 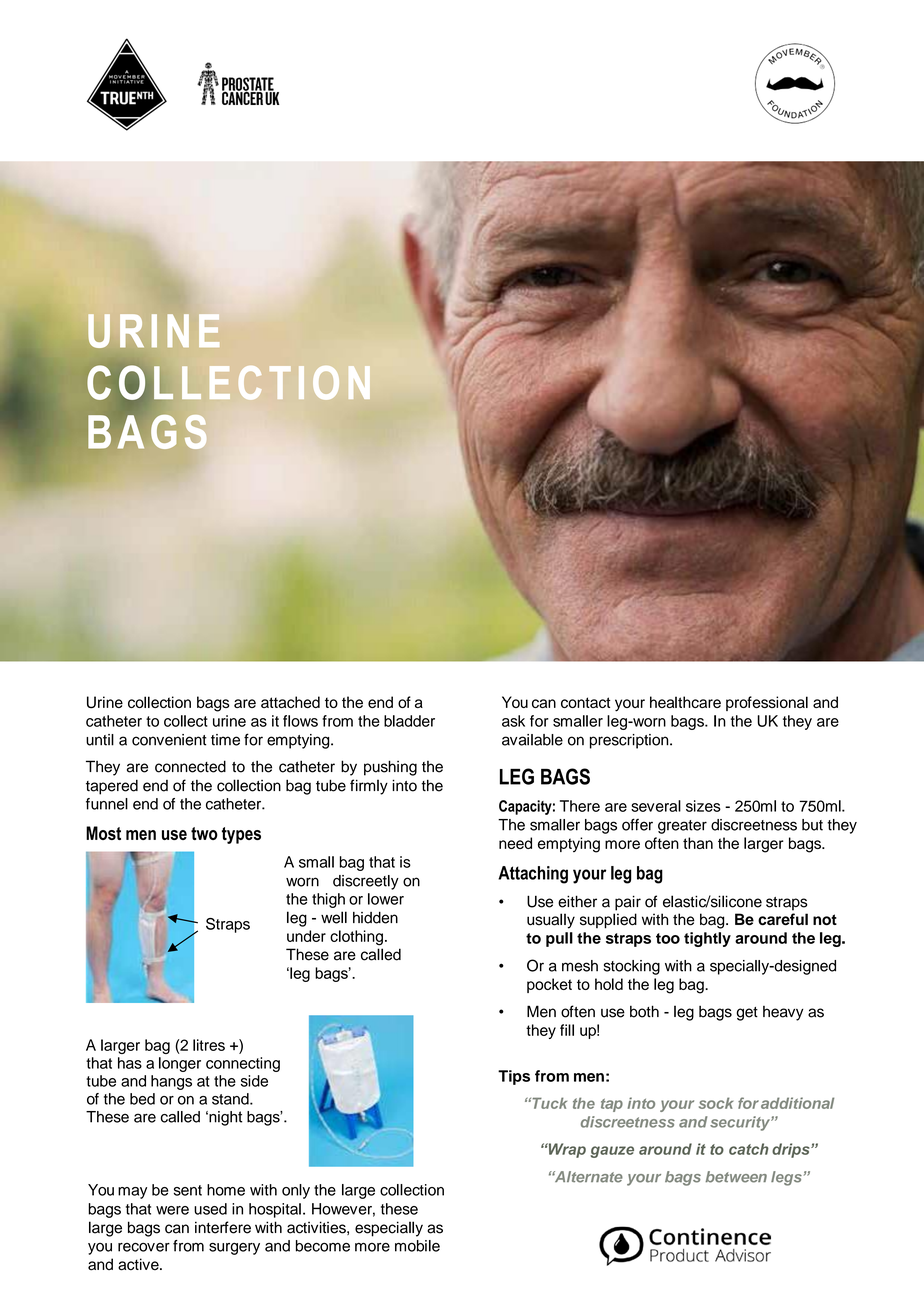 I want to click on litres, so click(x=209, y=1045).
